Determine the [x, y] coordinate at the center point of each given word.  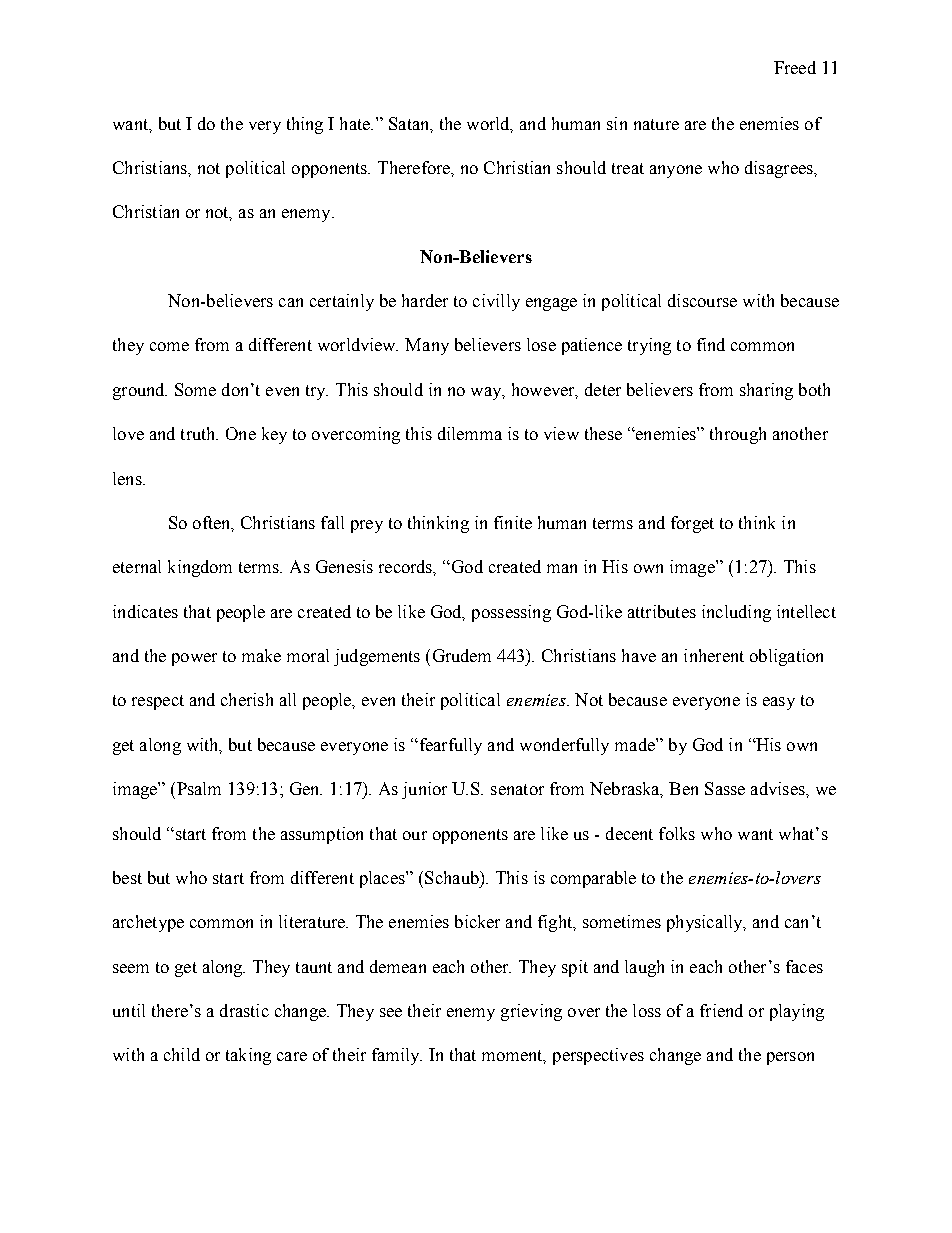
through [738, 435]
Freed [795, 67]
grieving [531, 1012]
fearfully [449, 746]
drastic [244, 1010]
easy [779, 703]
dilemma [470, 433]
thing [305, 125]
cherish [247, 699]
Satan [410, 124]
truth [199, 433]
